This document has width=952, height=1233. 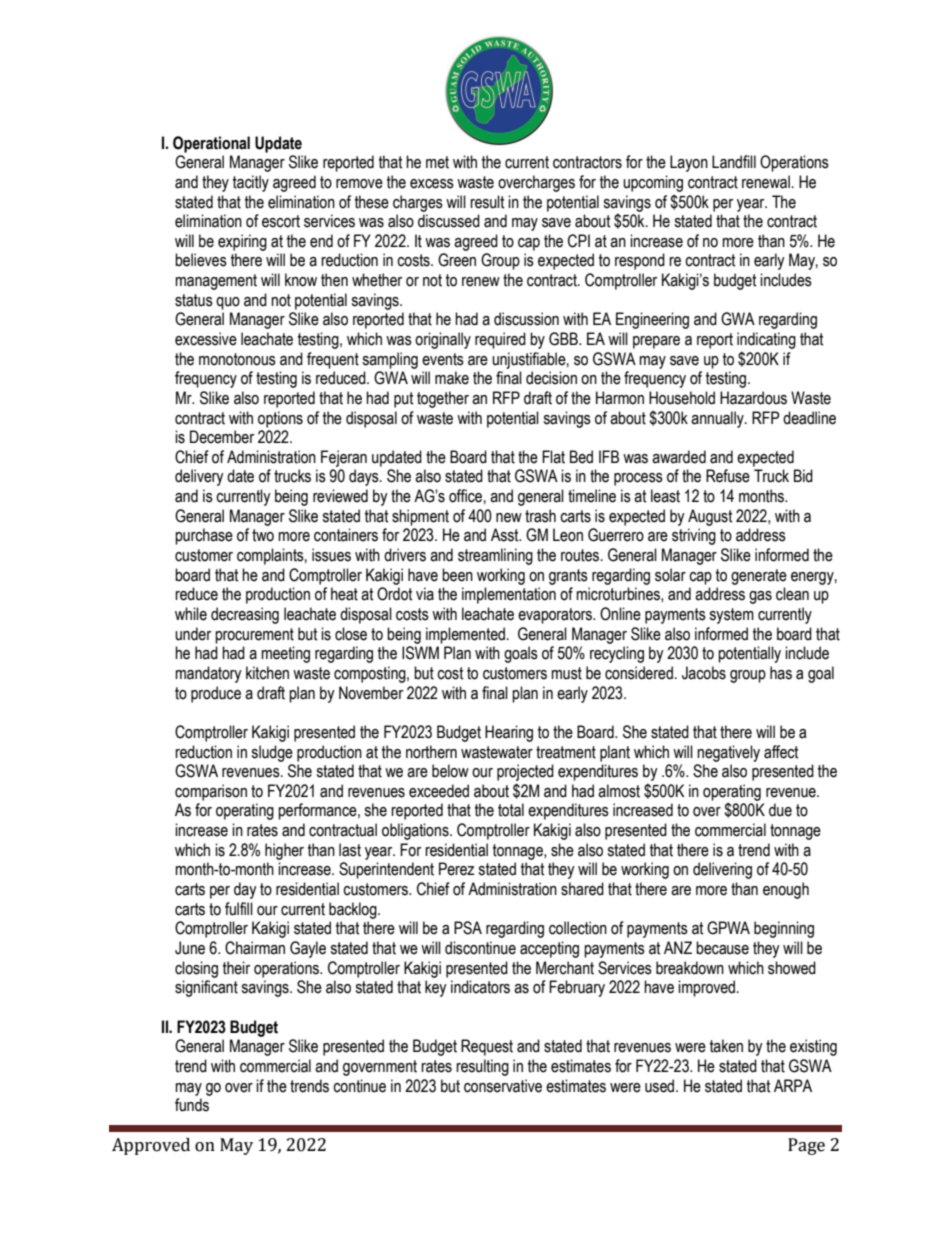 What do you see at coordinates (222, 437) in the document?
I see `December` at bounding box center [222, 437].
